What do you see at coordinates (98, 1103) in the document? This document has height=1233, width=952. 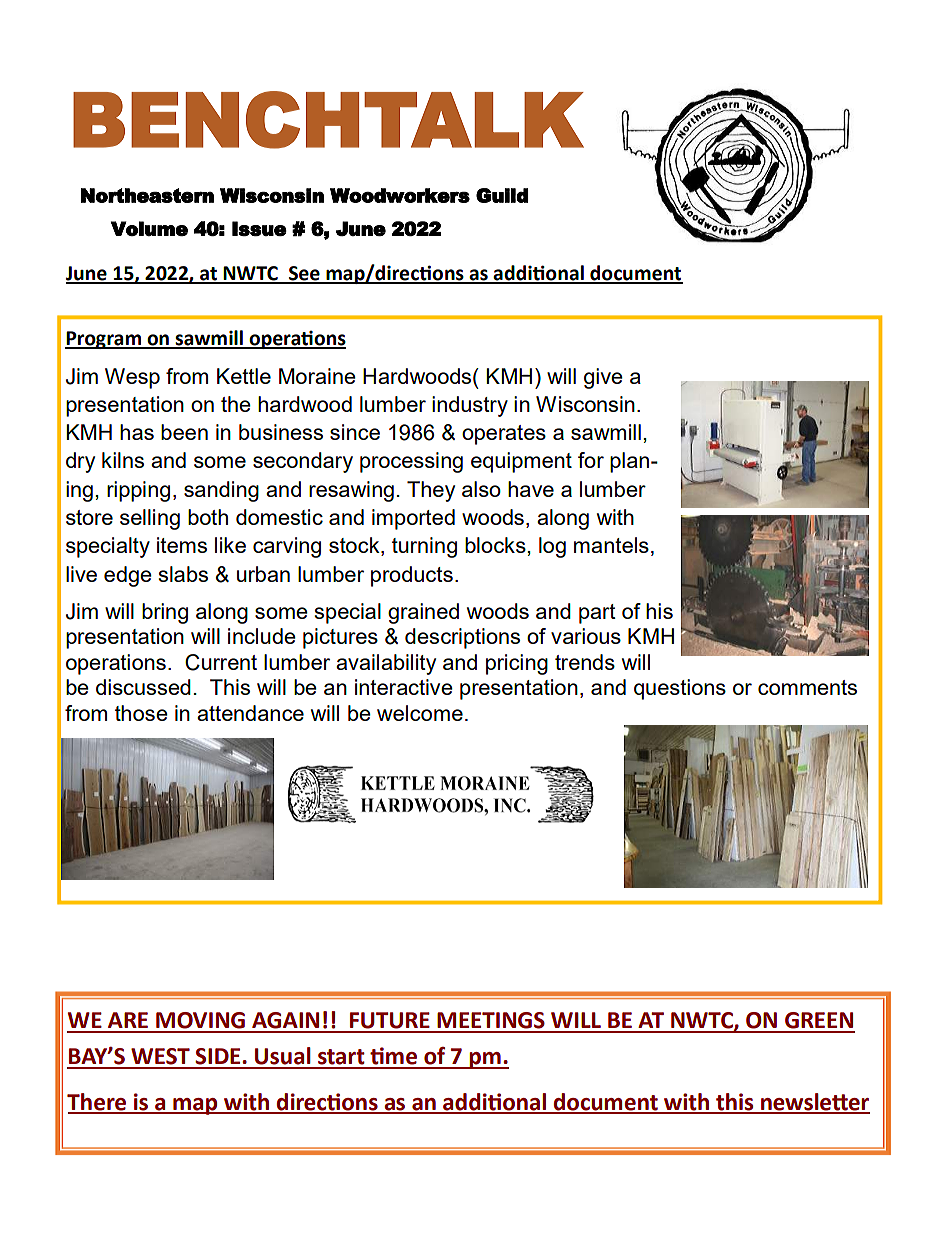 I see `There` at bounding box center [98, 1103].
